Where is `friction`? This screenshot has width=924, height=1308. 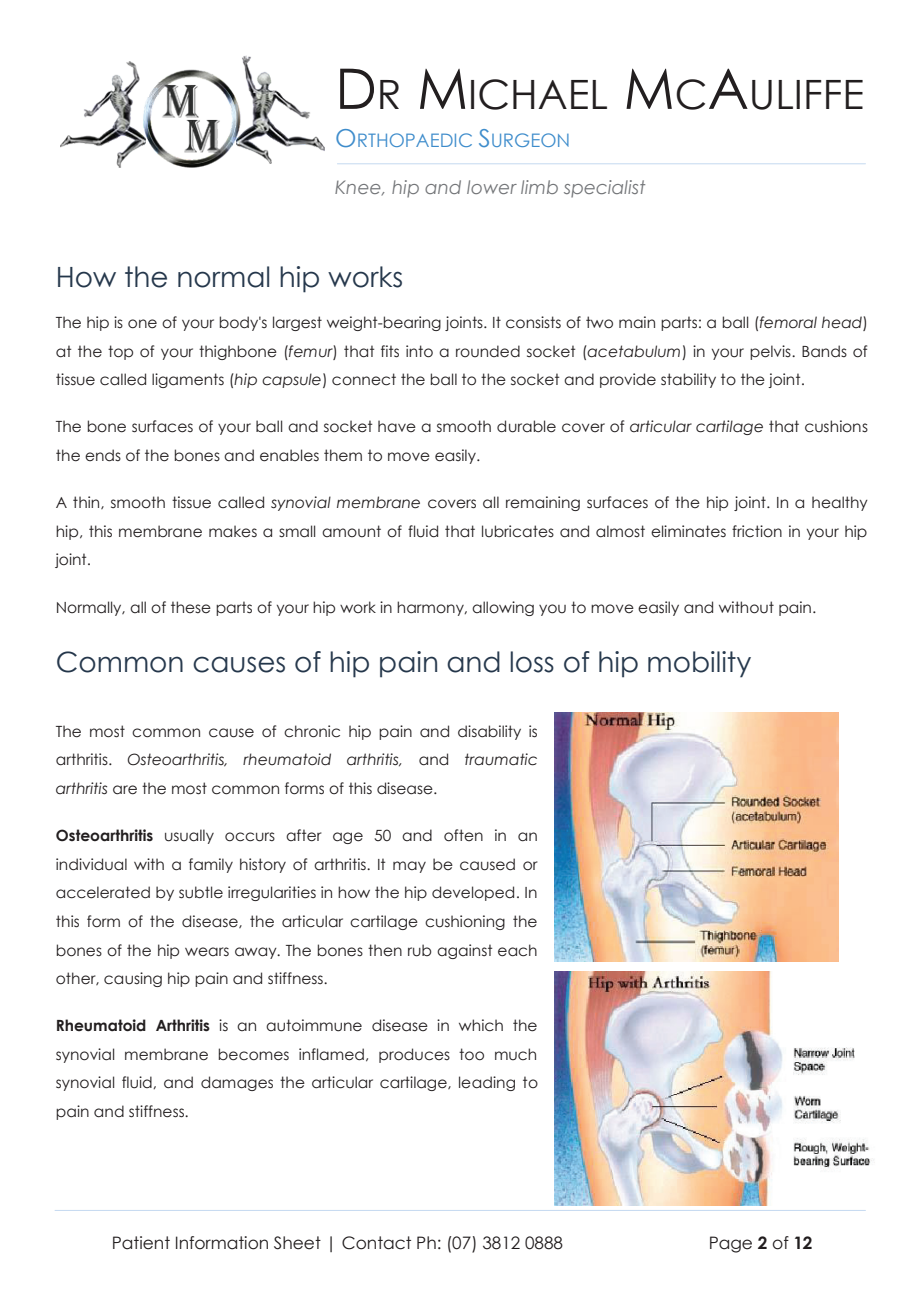 friction is located at coordinates (757, 531).
